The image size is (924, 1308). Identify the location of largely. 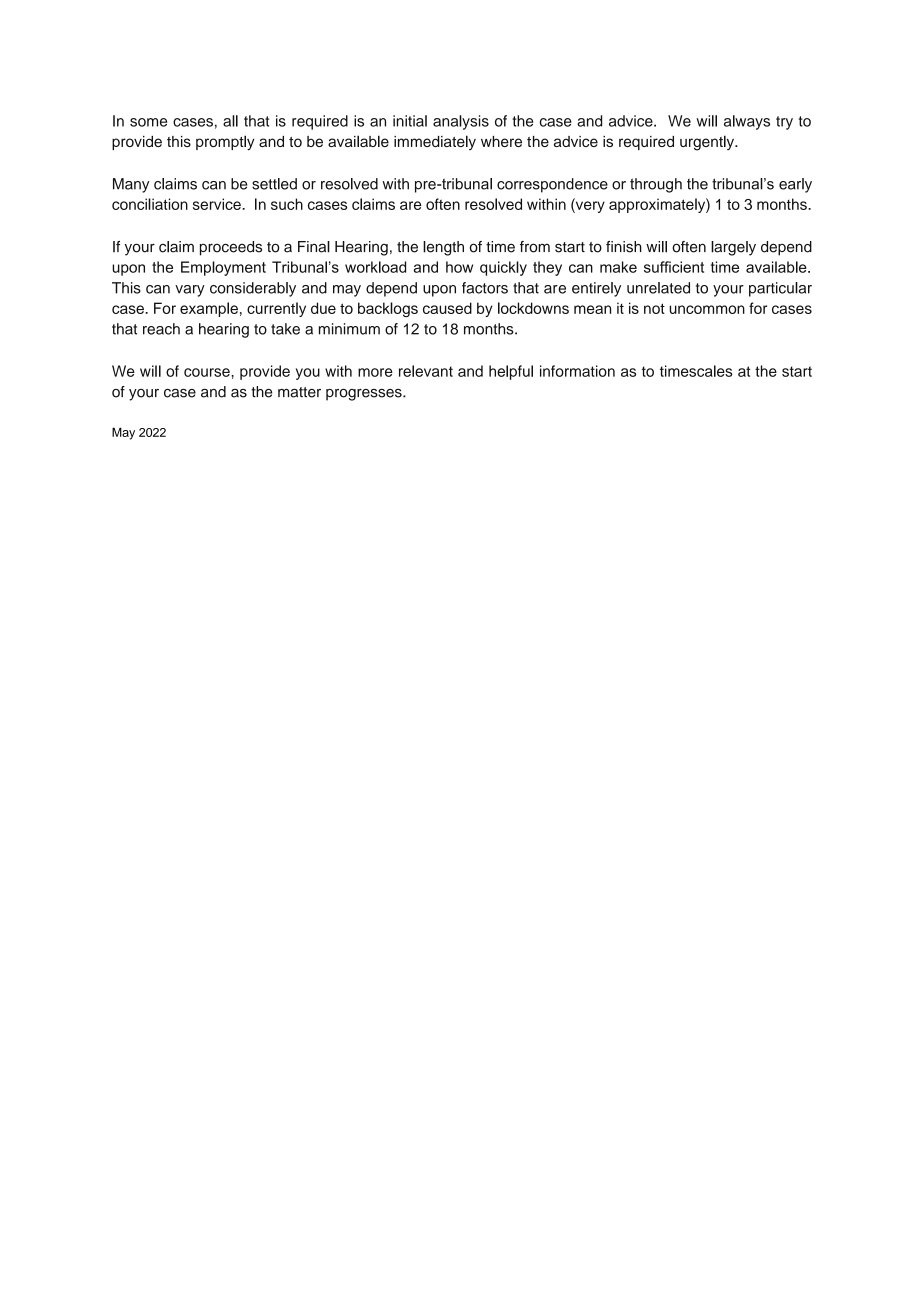
(733, 248).
